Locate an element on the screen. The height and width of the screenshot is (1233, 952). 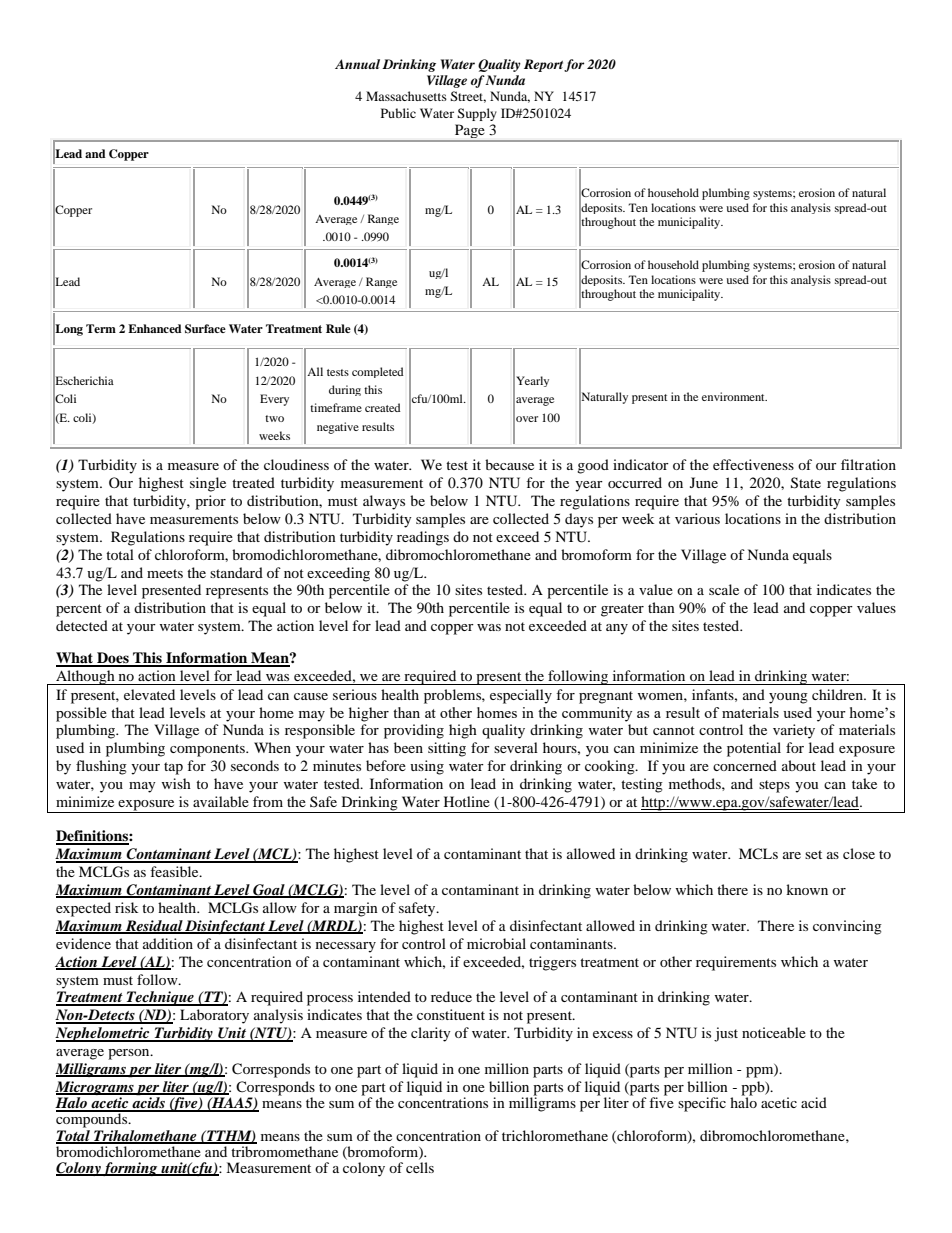
Report is located at coordinates (544, 65).
